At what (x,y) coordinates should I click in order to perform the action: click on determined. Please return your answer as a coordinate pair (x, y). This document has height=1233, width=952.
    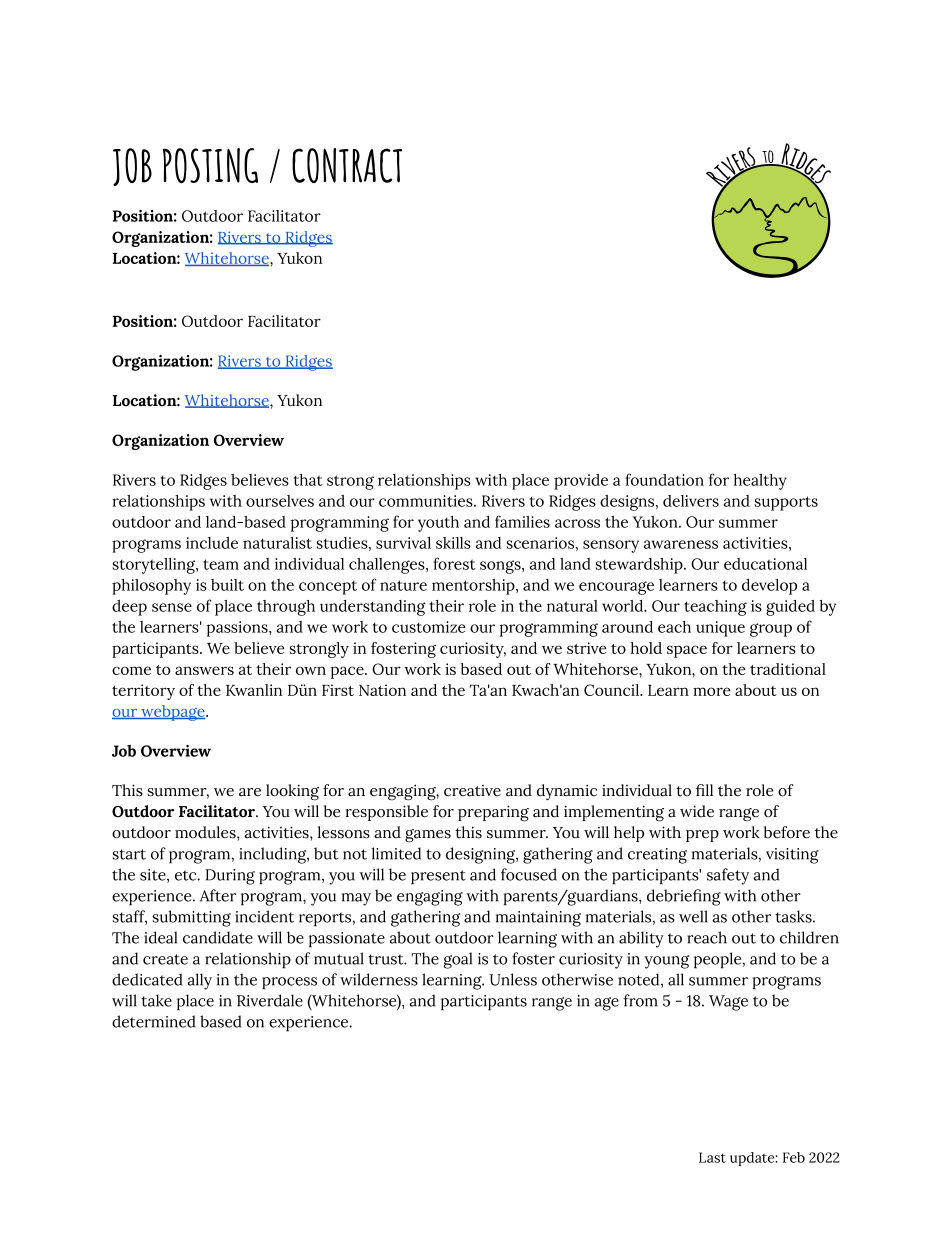
    Looking at the image, I should click on (154, 1021).
